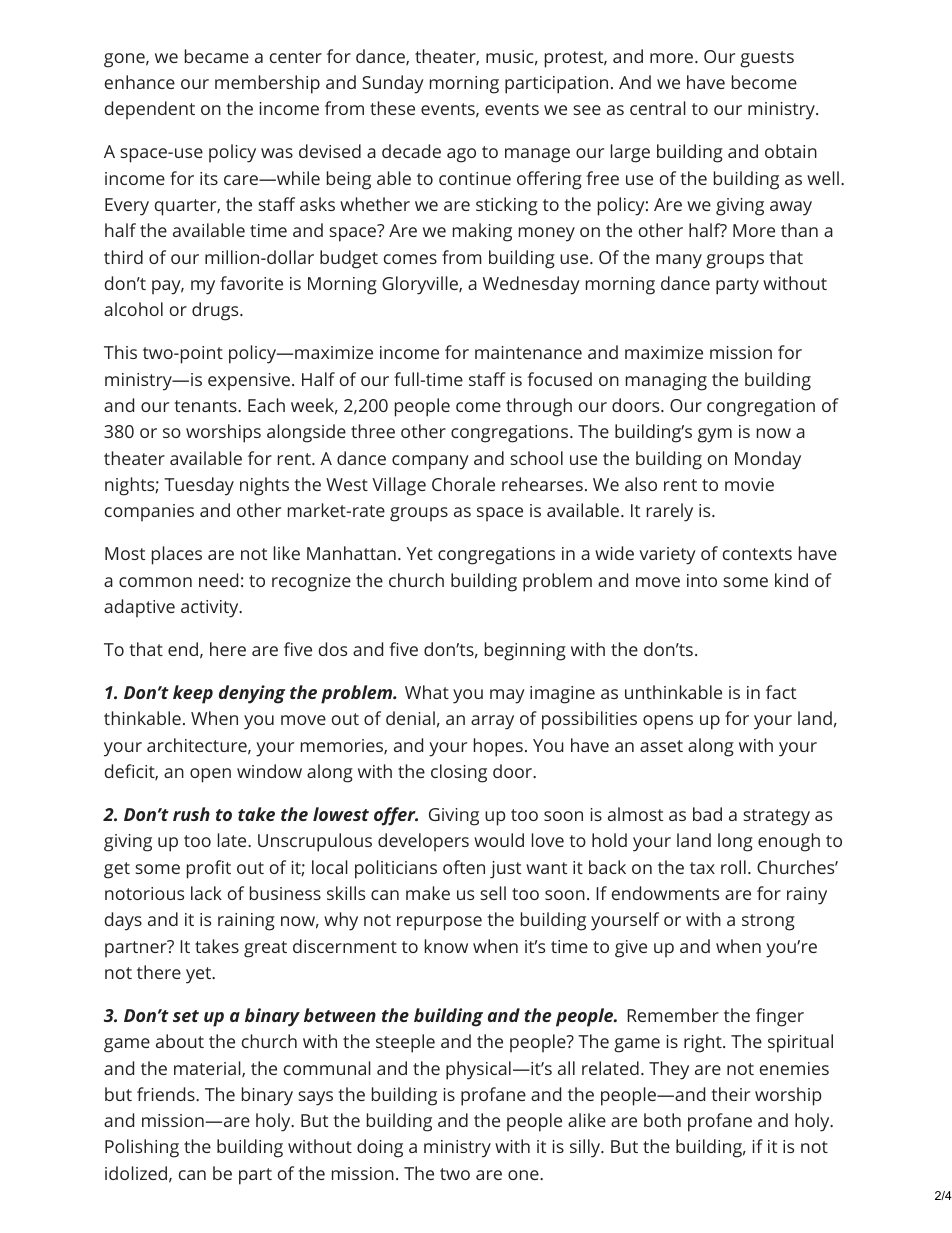 This screenshot has height=1233, width=952. Describe the element at coordinates (217, 56) in the screenshot. I see `became` at that location.
